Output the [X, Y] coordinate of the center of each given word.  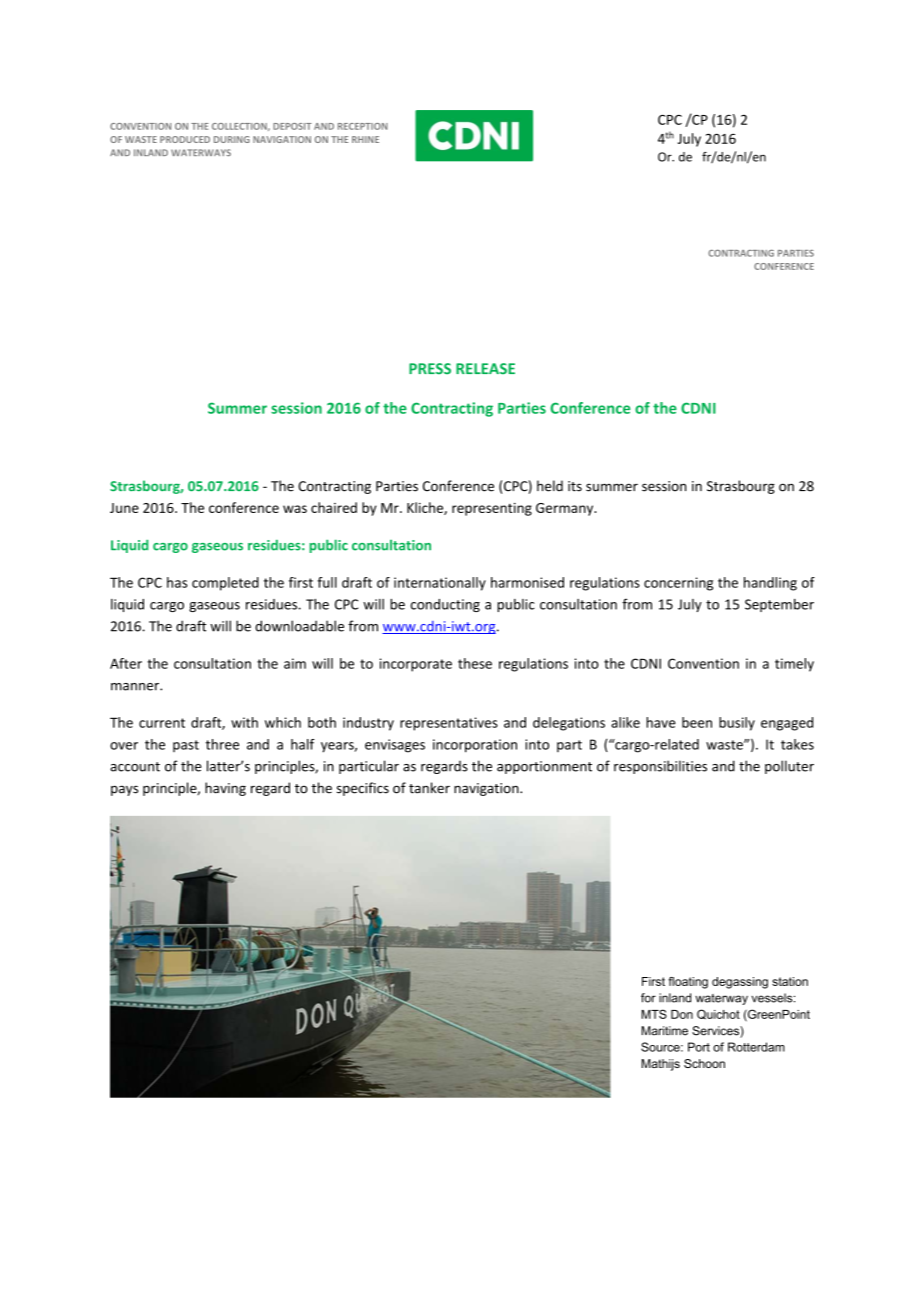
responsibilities [660, 767]
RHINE [365, 139]
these [475, 663]
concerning [678, 584]
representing [492, 509]
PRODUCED [185, 139]
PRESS [430, 369]
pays [124, 790]
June [124, 508]
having [225, 789]
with [244, 722]
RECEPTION [363, 126]
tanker [429, 788]
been [697, 722]
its [575, 486]
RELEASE [485, 368]
